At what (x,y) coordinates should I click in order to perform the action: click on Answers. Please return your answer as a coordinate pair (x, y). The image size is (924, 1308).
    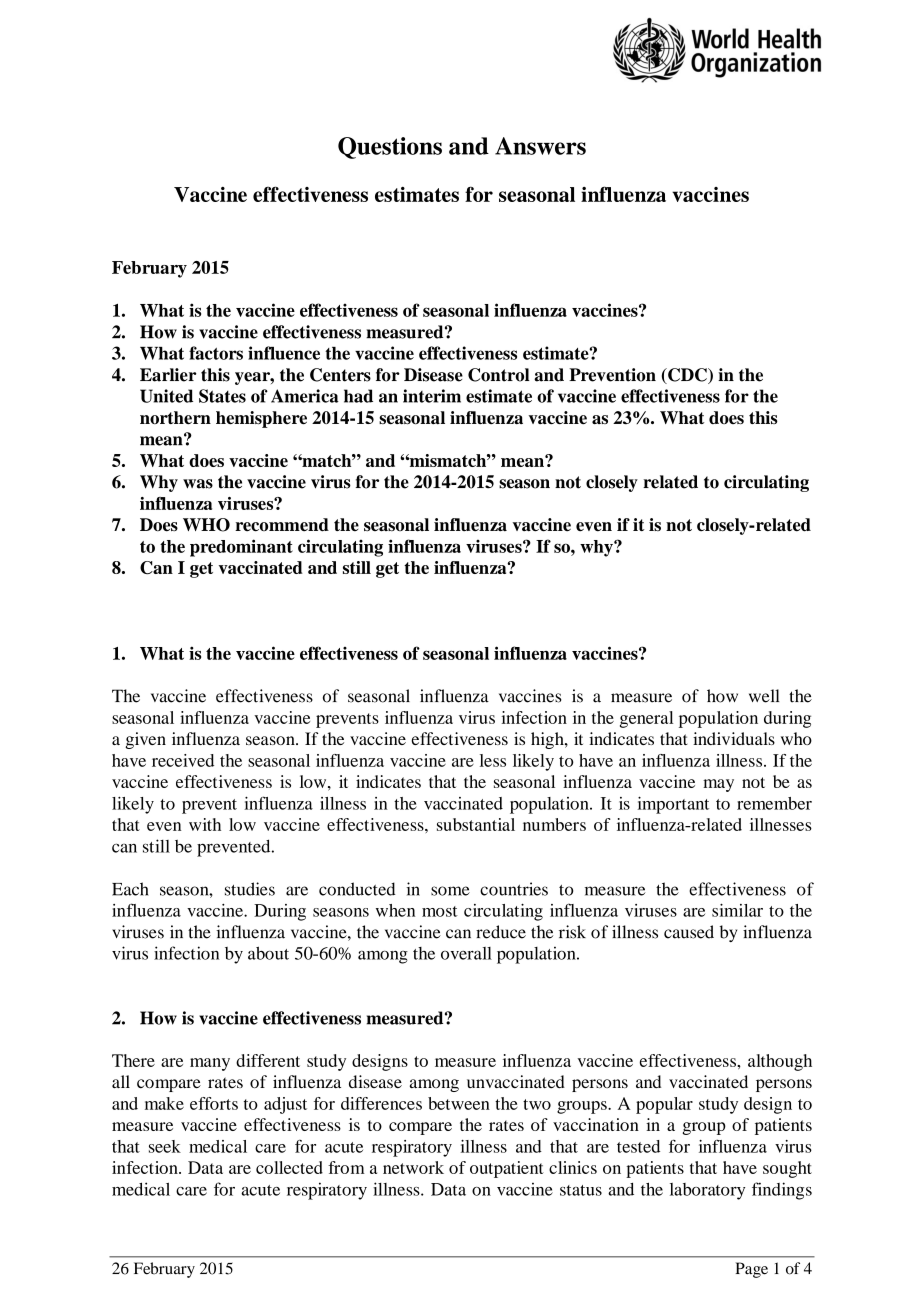
    Looking at the image, I should click on (540, 146).
